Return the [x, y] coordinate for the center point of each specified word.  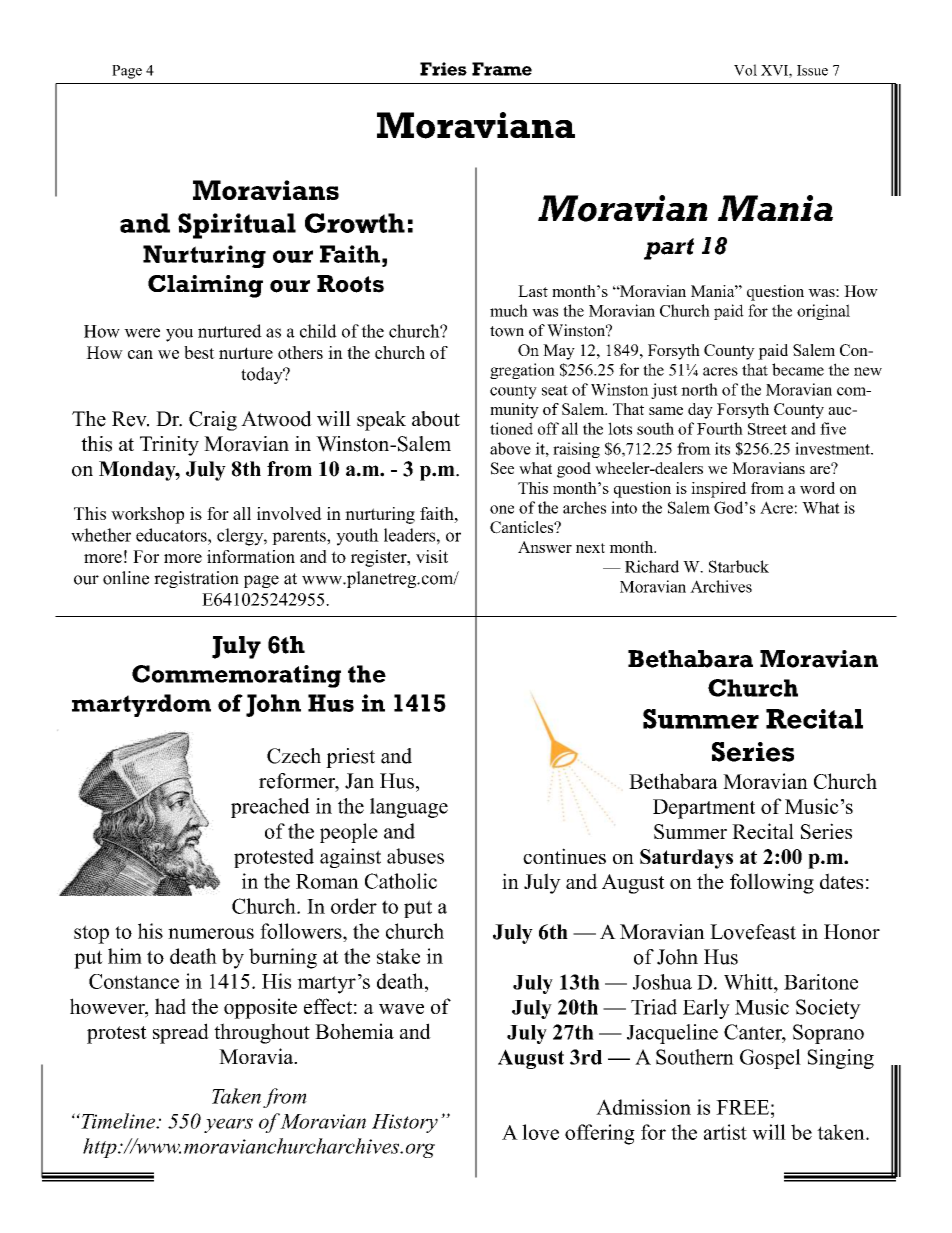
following [772, 883]
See [502, 468]
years [228, 1125]
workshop [147, 515]
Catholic [401, 881]
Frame [502, 69]
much [509, 310]
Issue [812, 70]
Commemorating [236, 676]
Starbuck [739, 566]
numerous [211, 933]
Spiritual [237, 226]
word [817, 488]
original [823, 312]
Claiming [205, 286]
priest [350, 758]
